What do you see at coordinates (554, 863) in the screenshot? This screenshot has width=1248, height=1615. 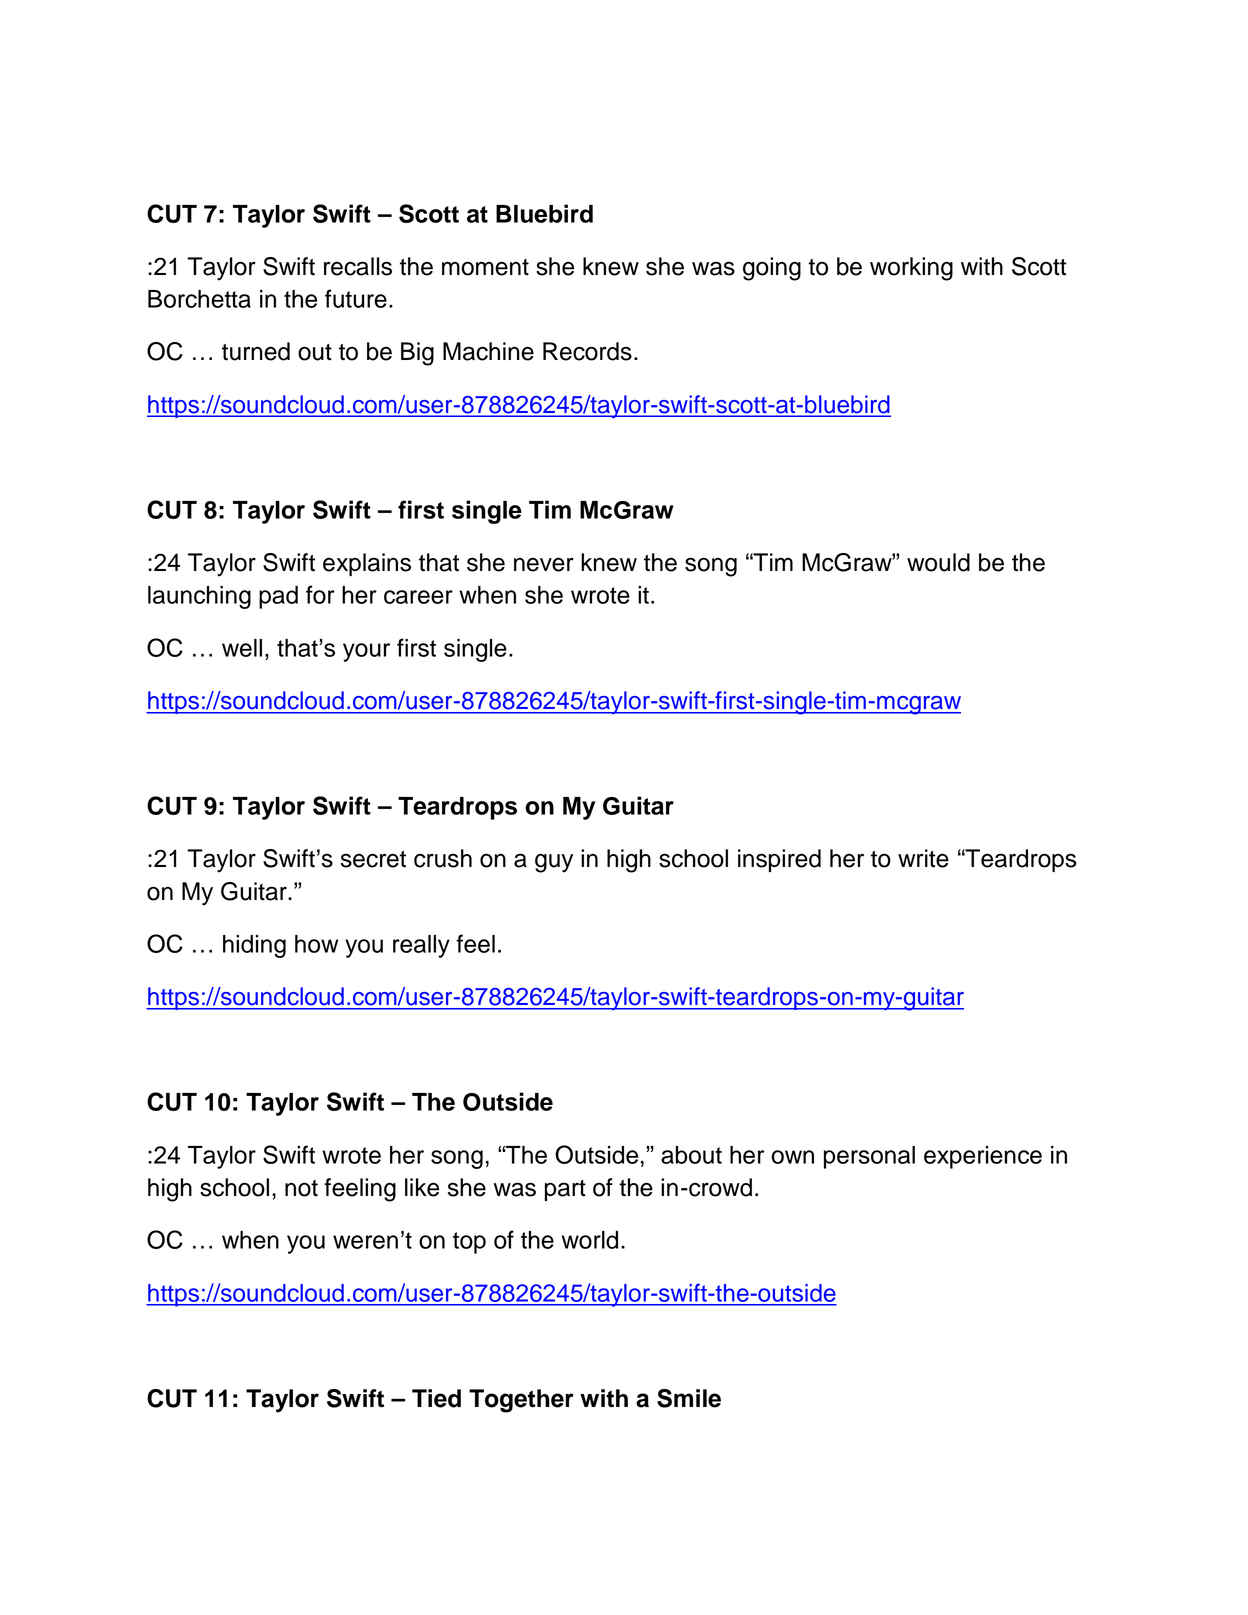 I see `guy` at bounding box center [554, 863].
